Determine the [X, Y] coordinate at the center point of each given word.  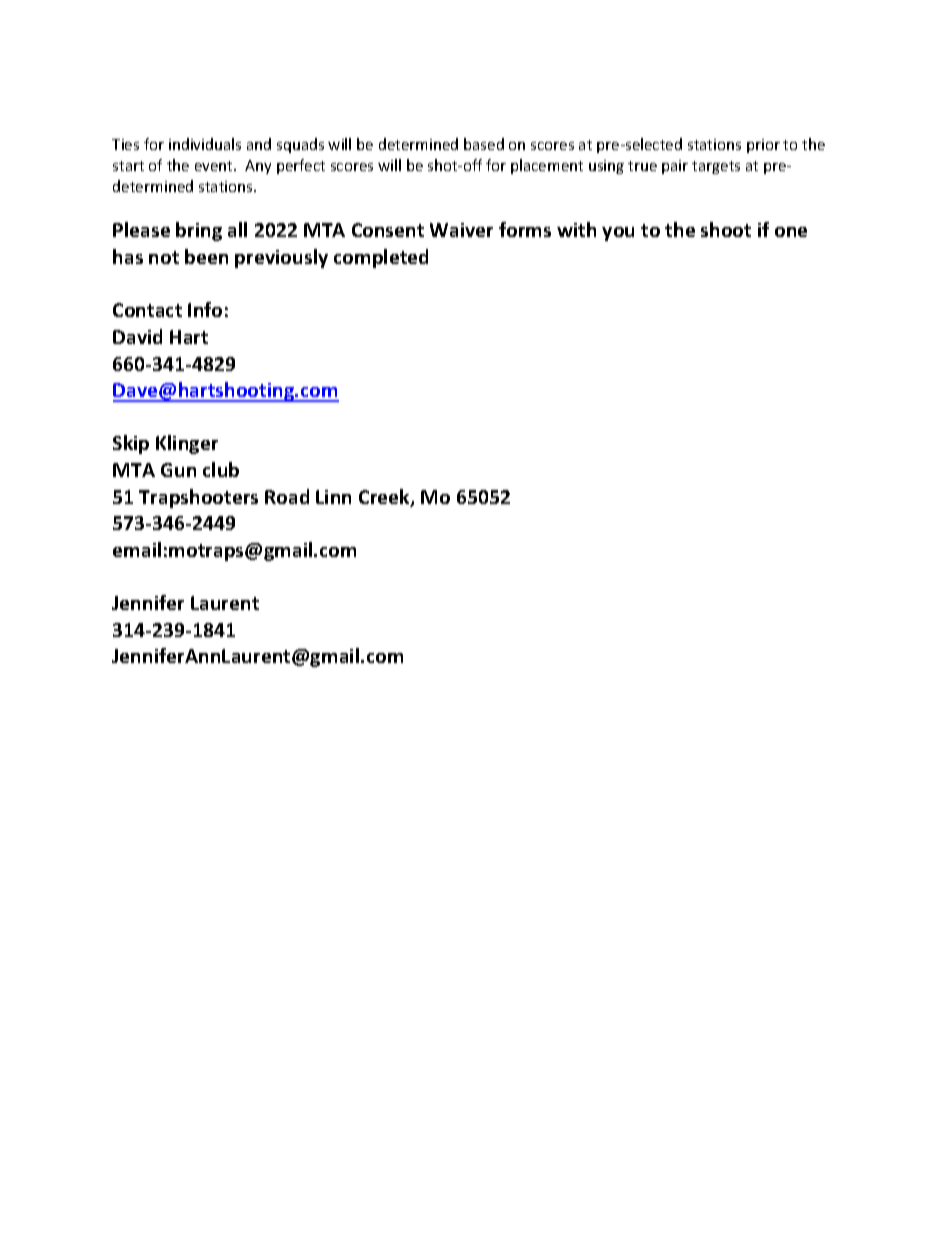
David [137, 336]
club [221, 469]
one [791, 232]
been [206, 256]
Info [205, 309]
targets [716, 167]
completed [381, 258]
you [618, 234]
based [484, 144]
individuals [205, 144]
